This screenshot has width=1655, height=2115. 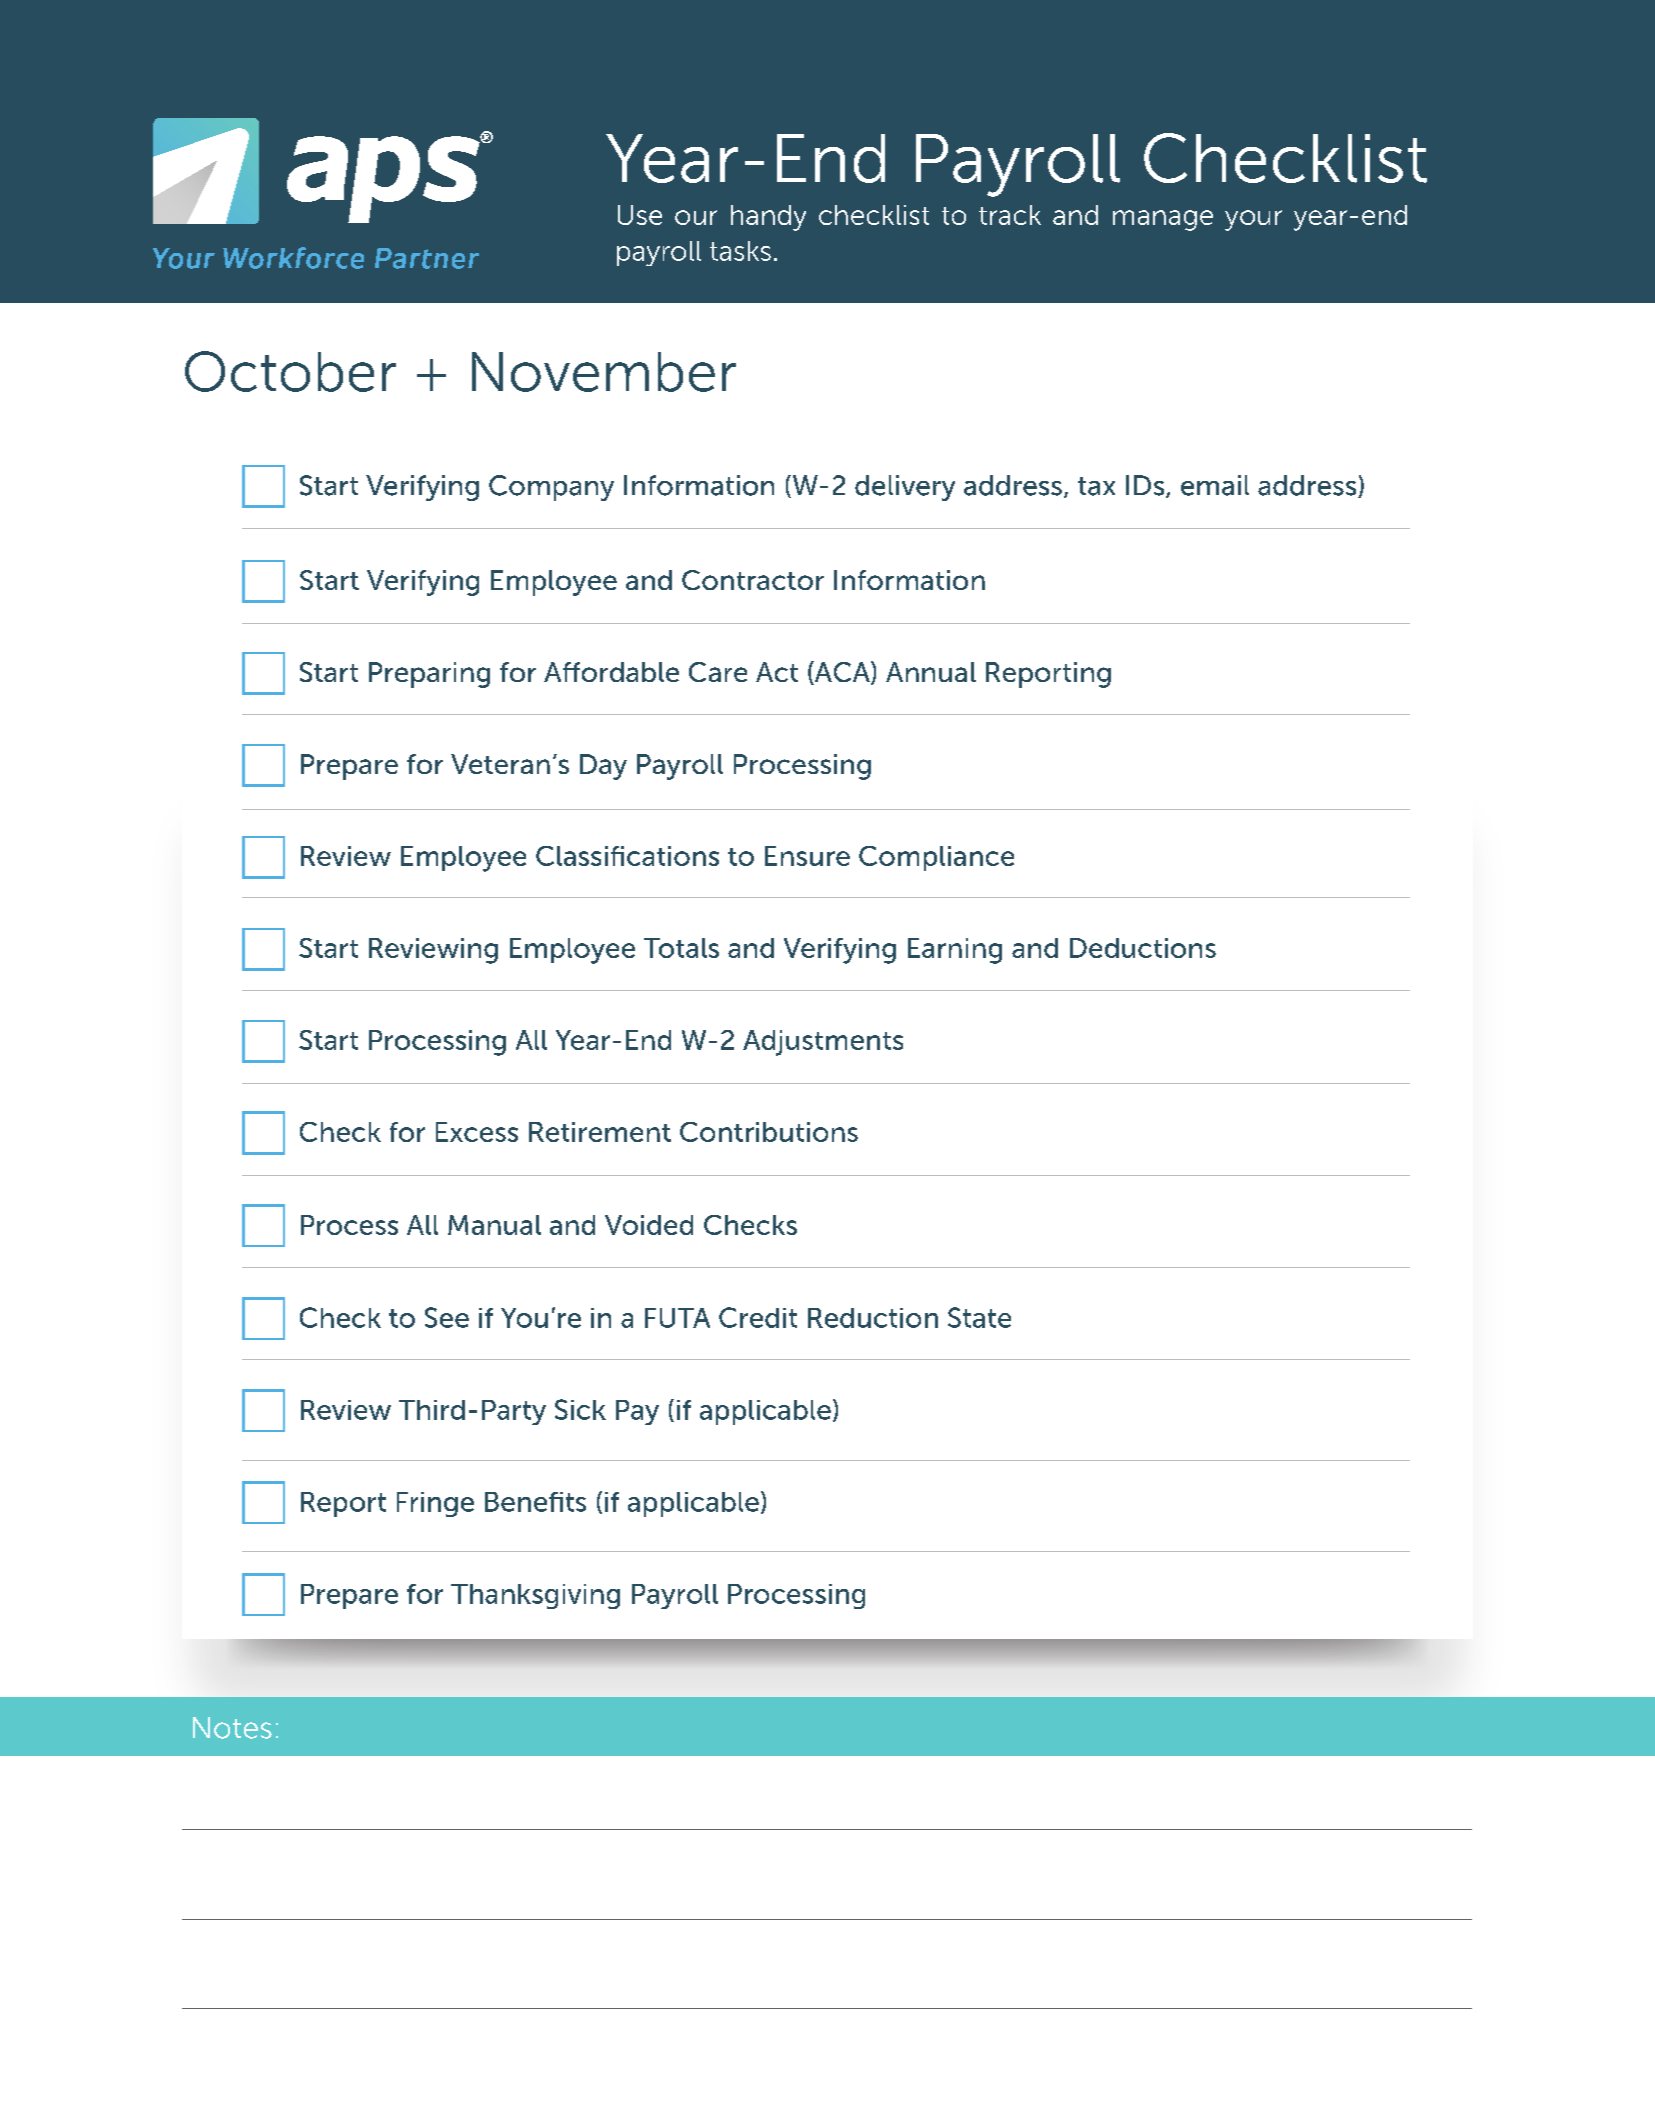 I want to click on Voided, so click(x=649, y=1225).
